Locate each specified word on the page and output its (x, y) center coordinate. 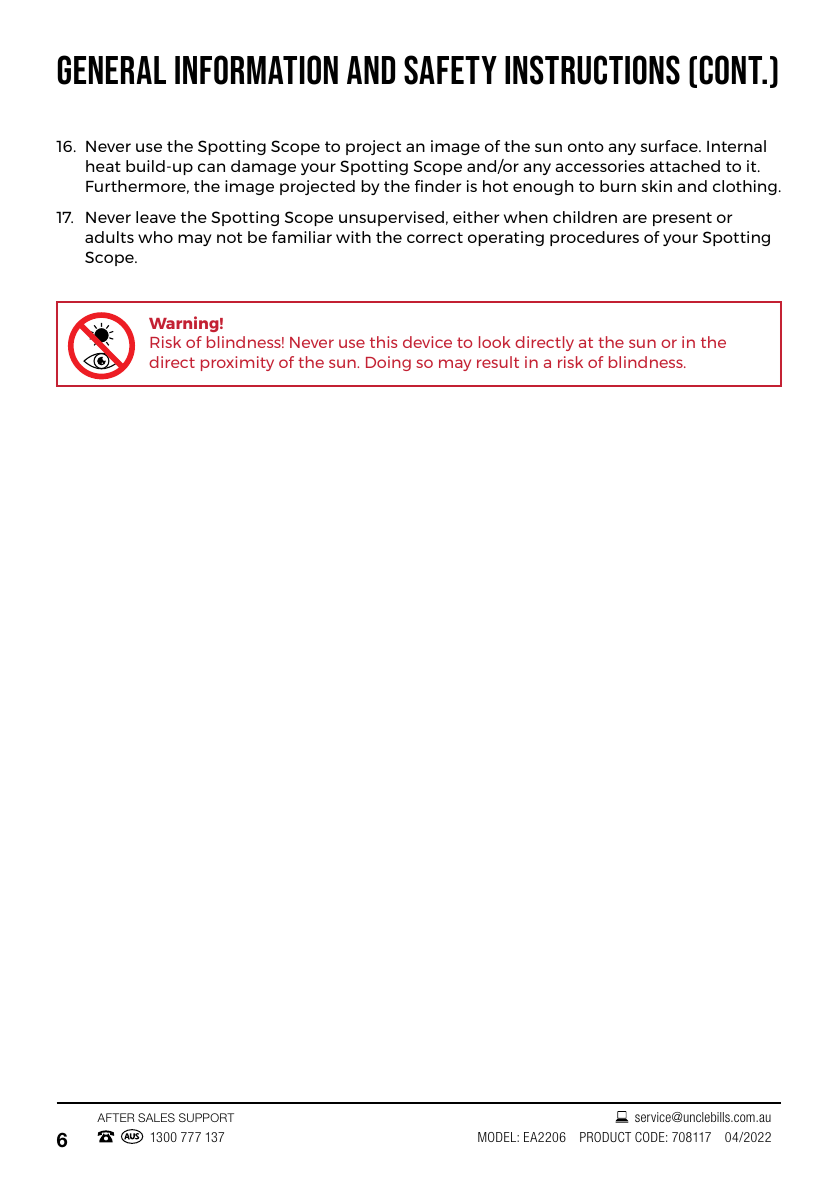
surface (670, 146)
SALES (156, 1117)
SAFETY (450, 70)
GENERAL (112, 70)
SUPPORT (206, 1117)
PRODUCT (605, 1137)
